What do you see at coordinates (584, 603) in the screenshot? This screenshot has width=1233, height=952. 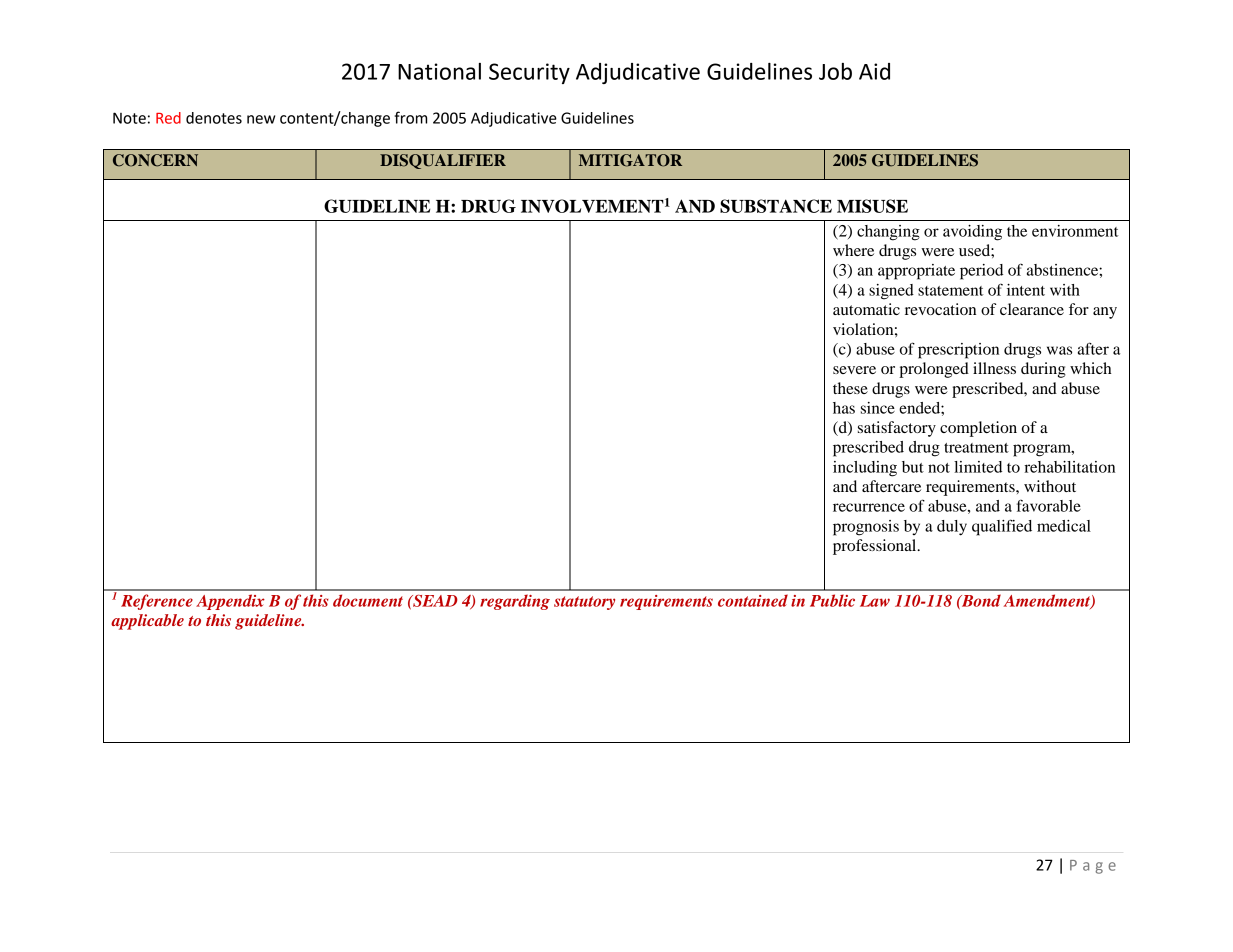 I see `statutory` at bounding box center [584, 603].
